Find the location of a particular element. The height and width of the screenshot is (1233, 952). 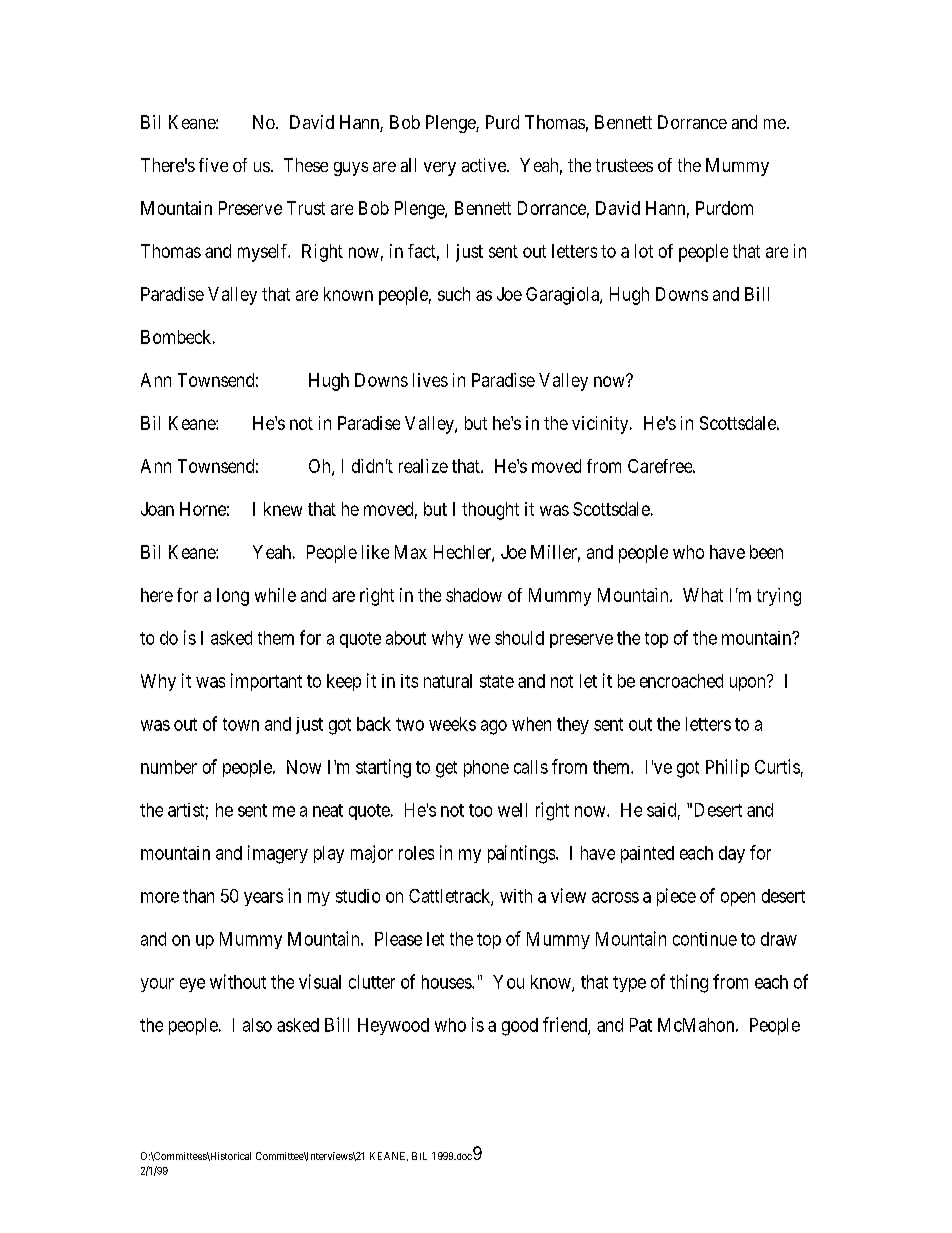

important is located at coordinates (266, 682).
